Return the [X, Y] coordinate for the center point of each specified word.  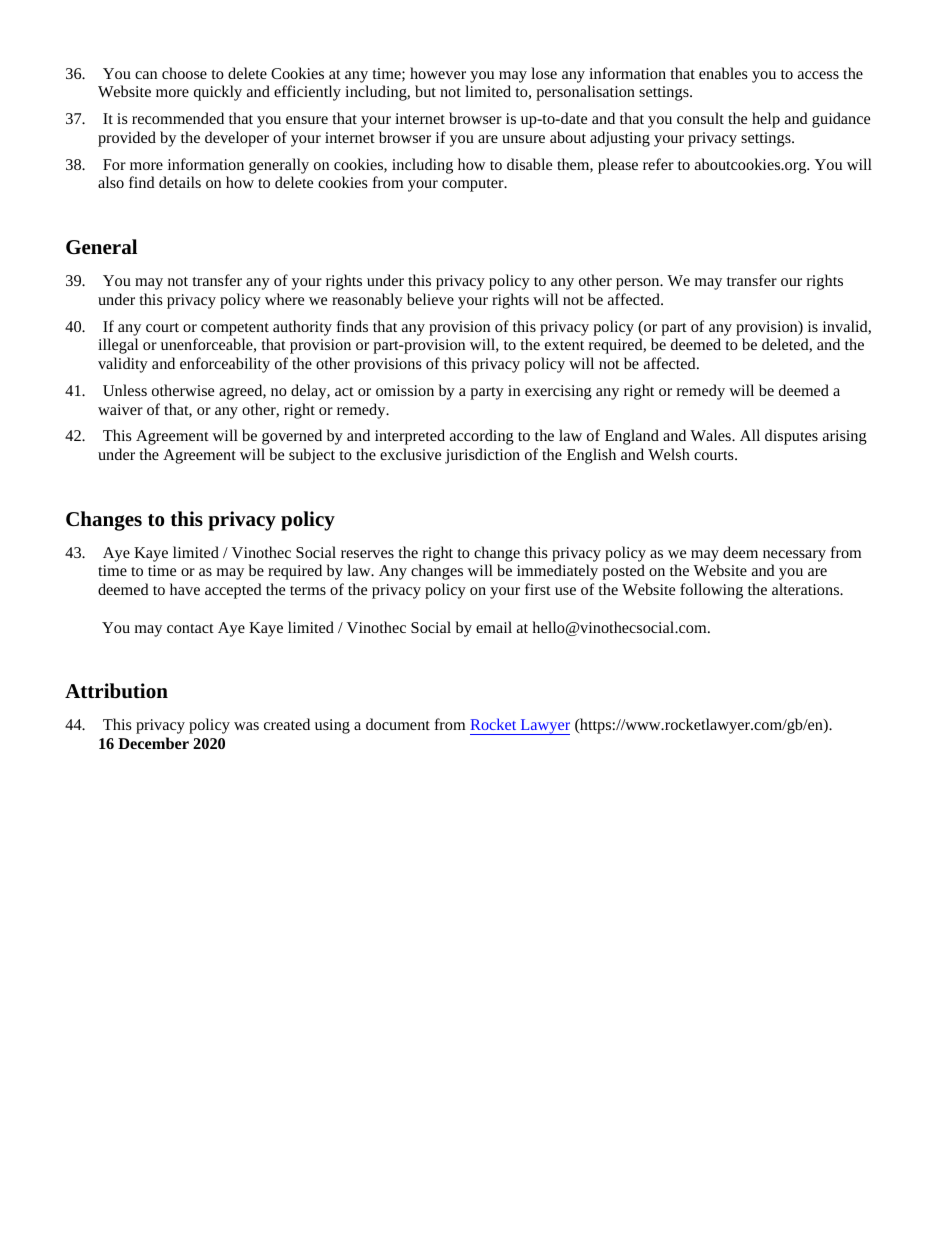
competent [235, 329]
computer [474, 185]
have [185, 589]
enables [723, 73]
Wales [711, 435]
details [180, 182]
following [711, 591]
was [246, 726]
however [438, 73]
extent [564, 345]
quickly [218, 93]
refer [658, 164]
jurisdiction [482, 456]
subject [312, 456]
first [538, 589]
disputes [791, 437]
